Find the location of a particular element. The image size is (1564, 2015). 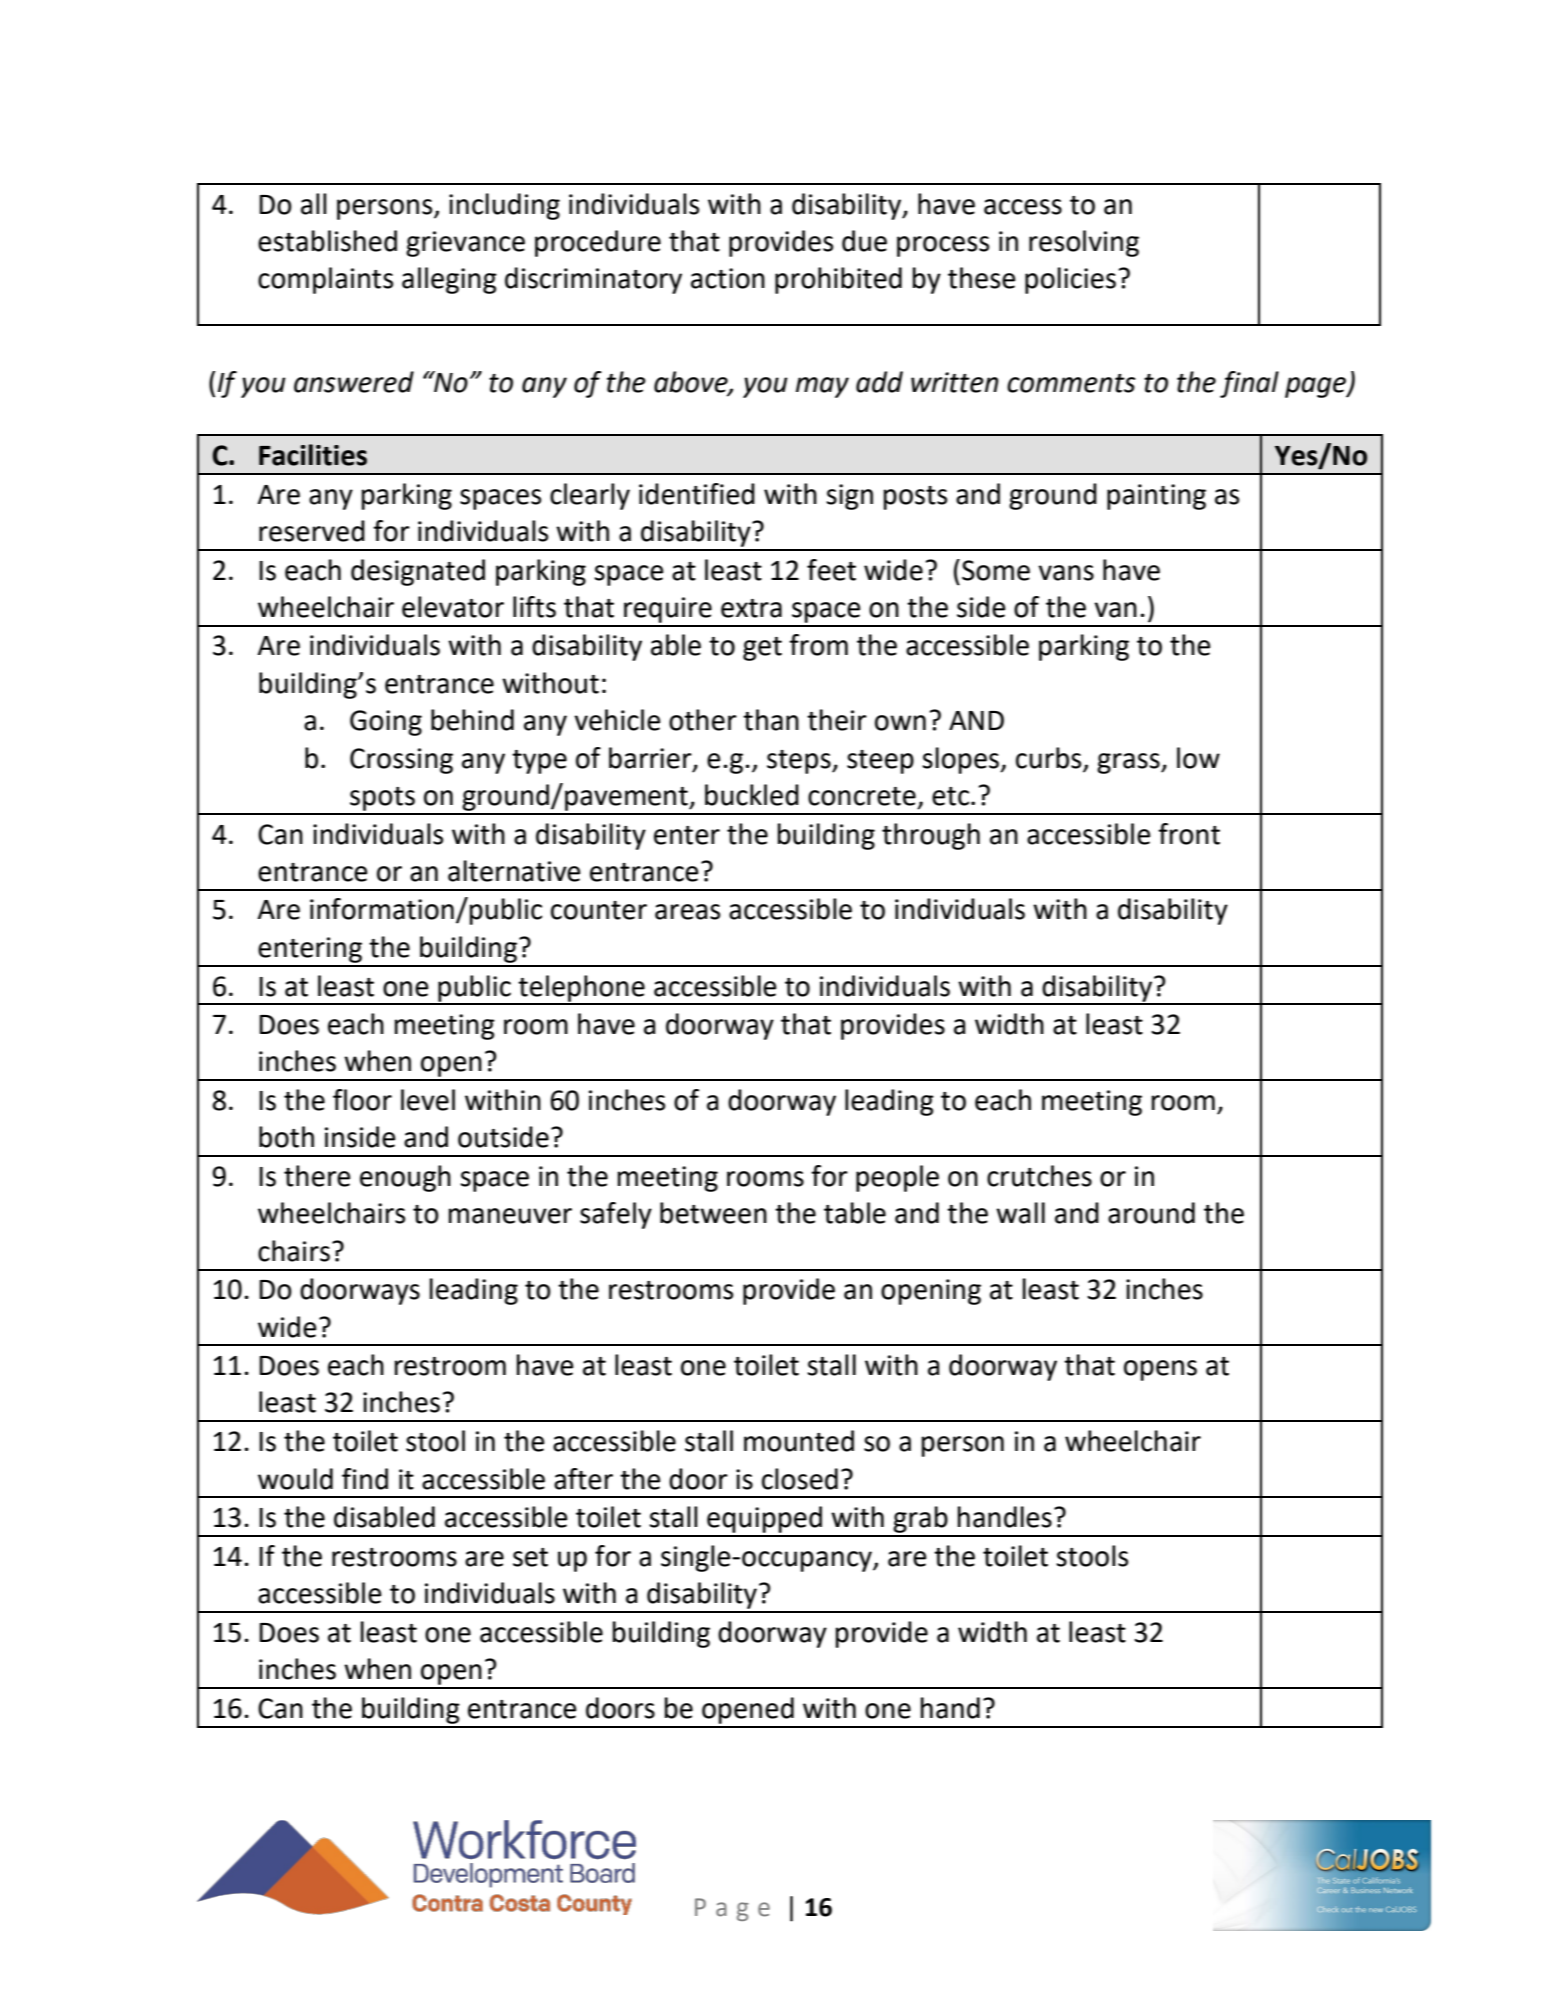

find is located at coordinates (365, 1479).
